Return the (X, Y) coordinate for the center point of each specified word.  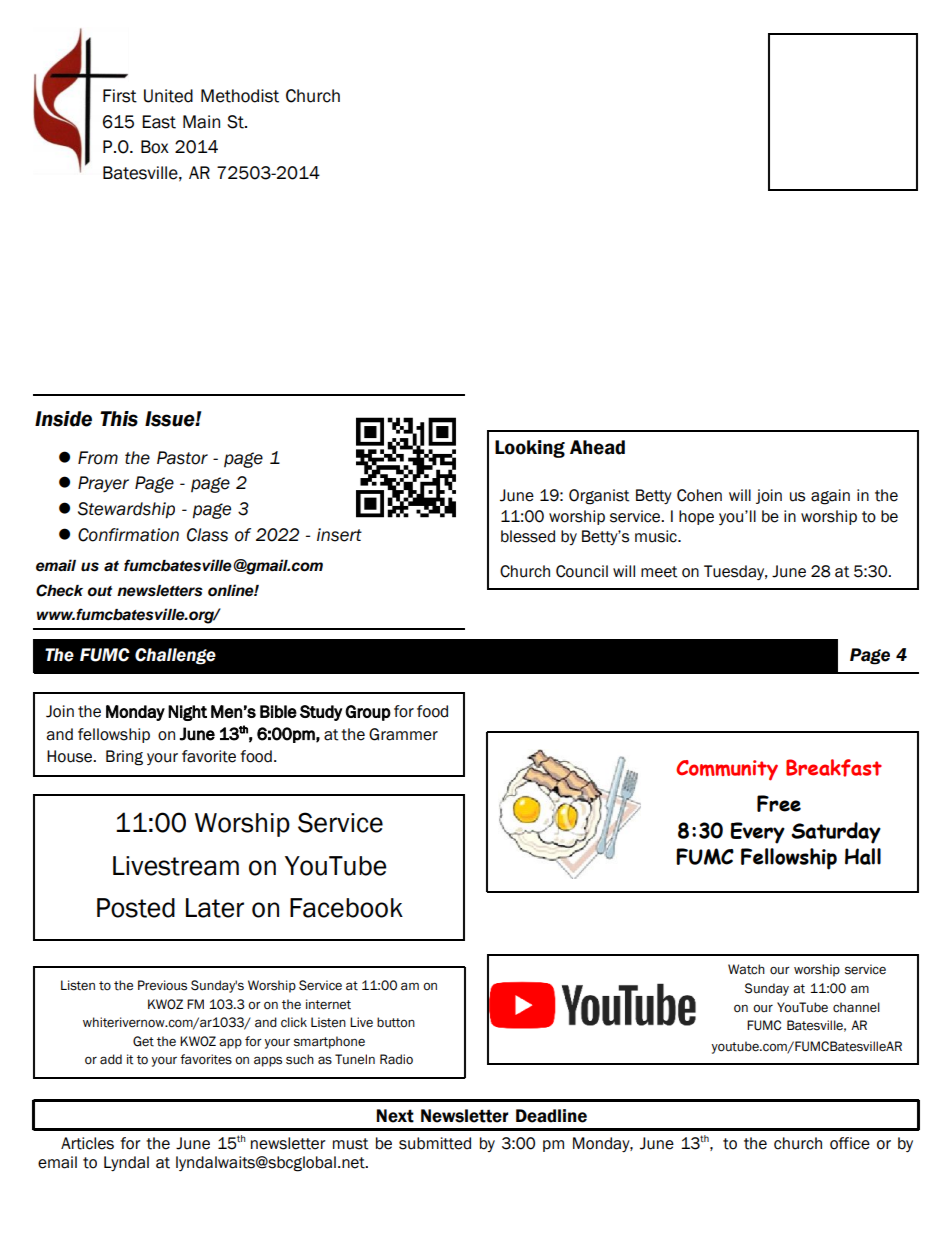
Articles (87, 1143)
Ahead (597, 447)
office (850, 1143)
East (159, 122)
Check (59, 590)
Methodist (240, 96)
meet (659, 572)
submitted (435, 1143)
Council (582, 571)
